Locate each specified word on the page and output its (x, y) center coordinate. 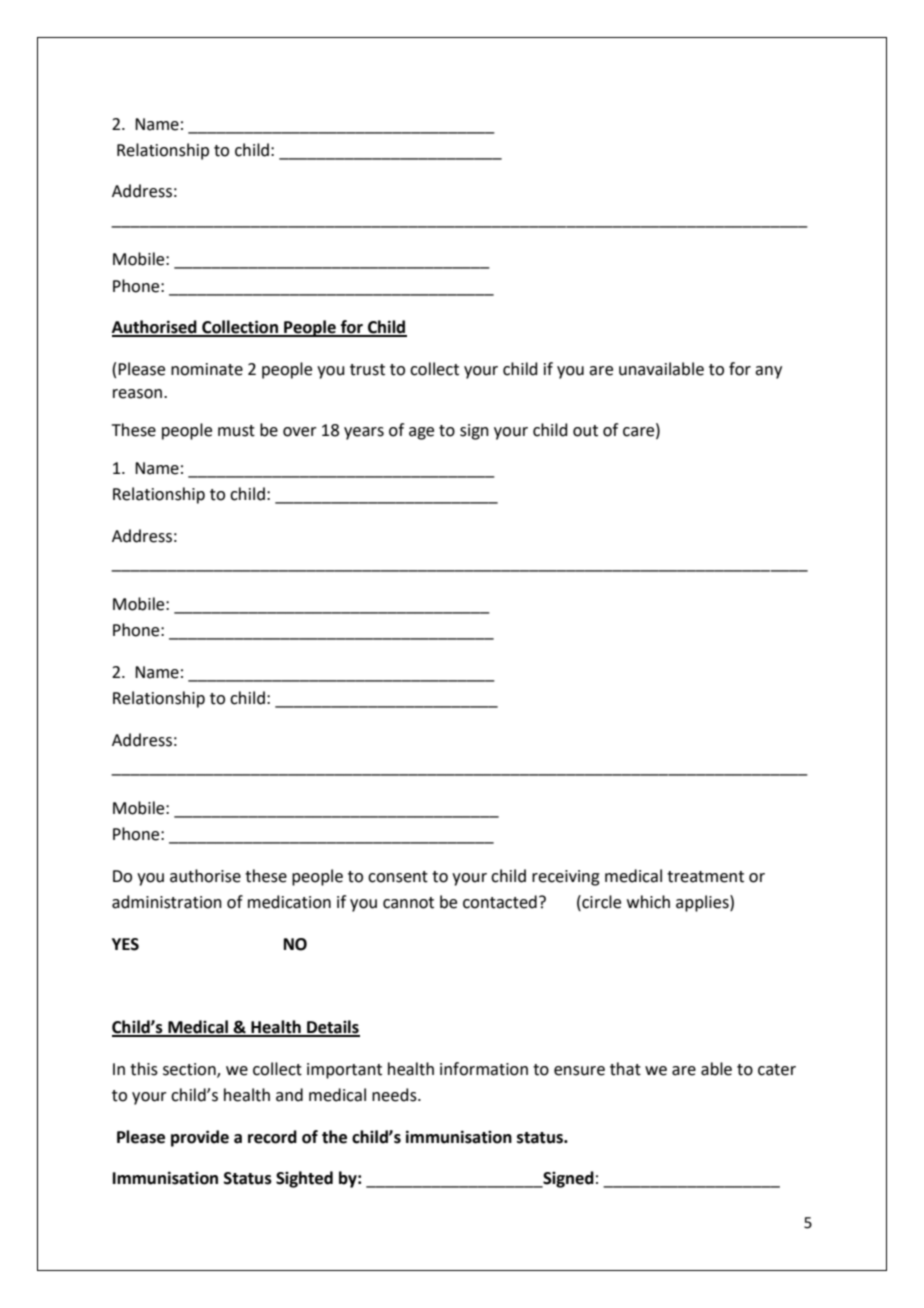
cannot (408, 903)
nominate (207, 369)
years (364, 433)
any (768, 372)
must (236, 431)
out (585, 431)
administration (167, 902)
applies (703, 903)
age (421, 433)
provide (200, 1138)
